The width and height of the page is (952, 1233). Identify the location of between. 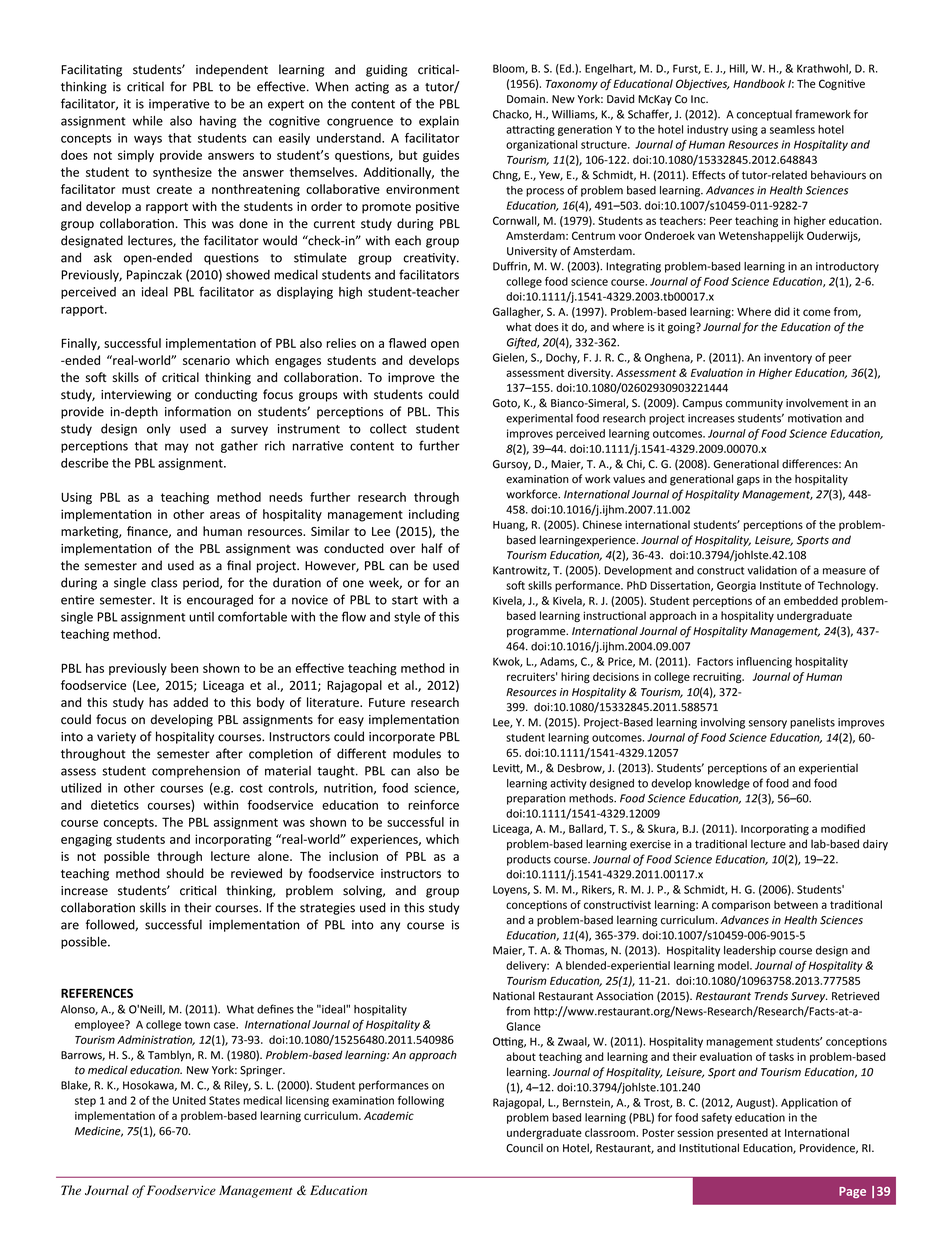
(796, 904).
